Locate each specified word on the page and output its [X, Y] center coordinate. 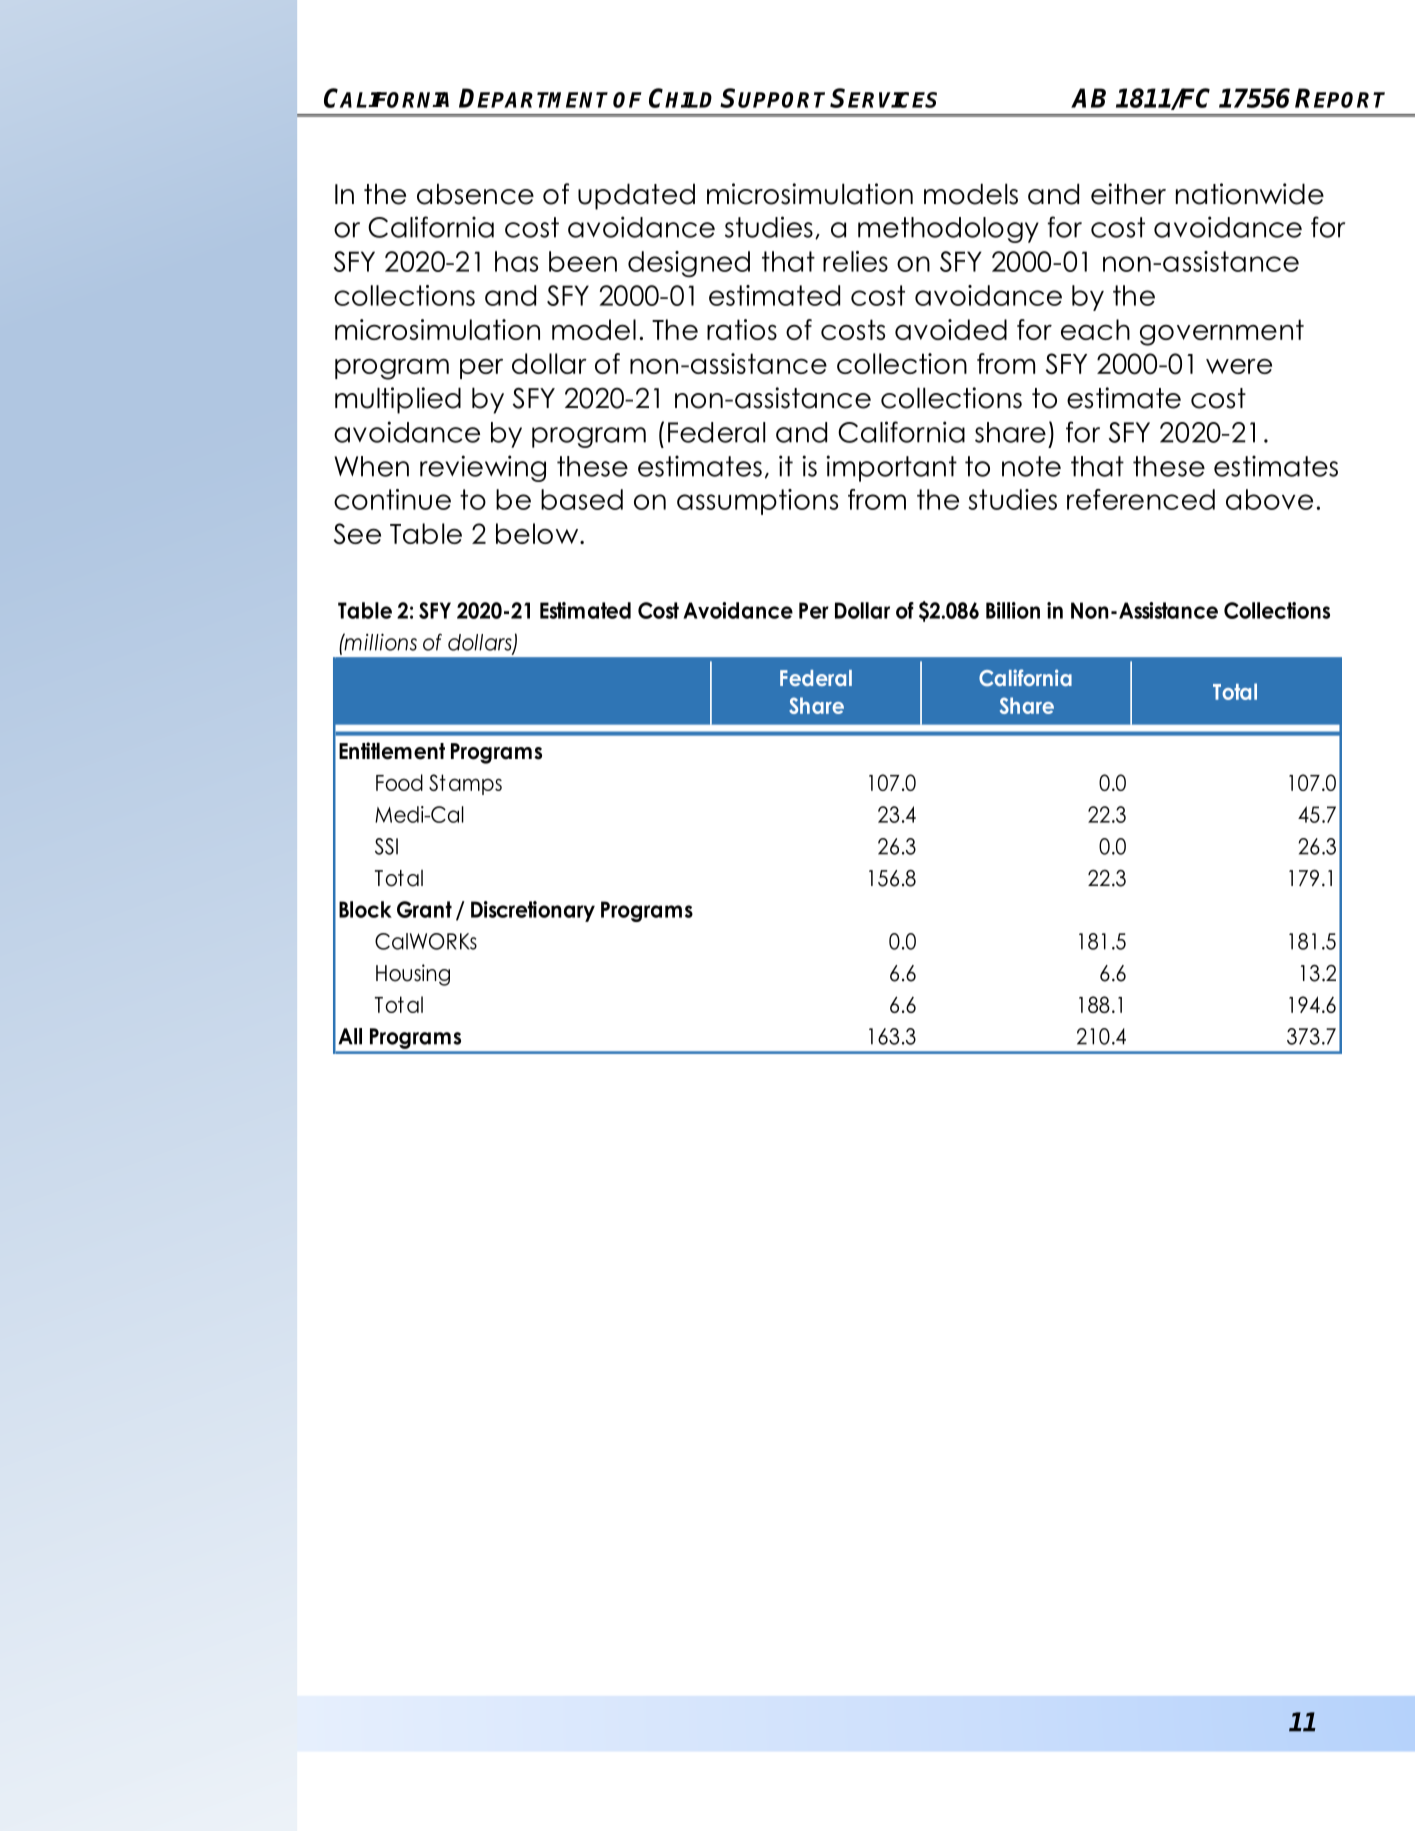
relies [855, 261]
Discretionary [533, 911]
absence [475, 194]
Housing [413, 975]
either [1128, 194]
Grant [424, 909]
